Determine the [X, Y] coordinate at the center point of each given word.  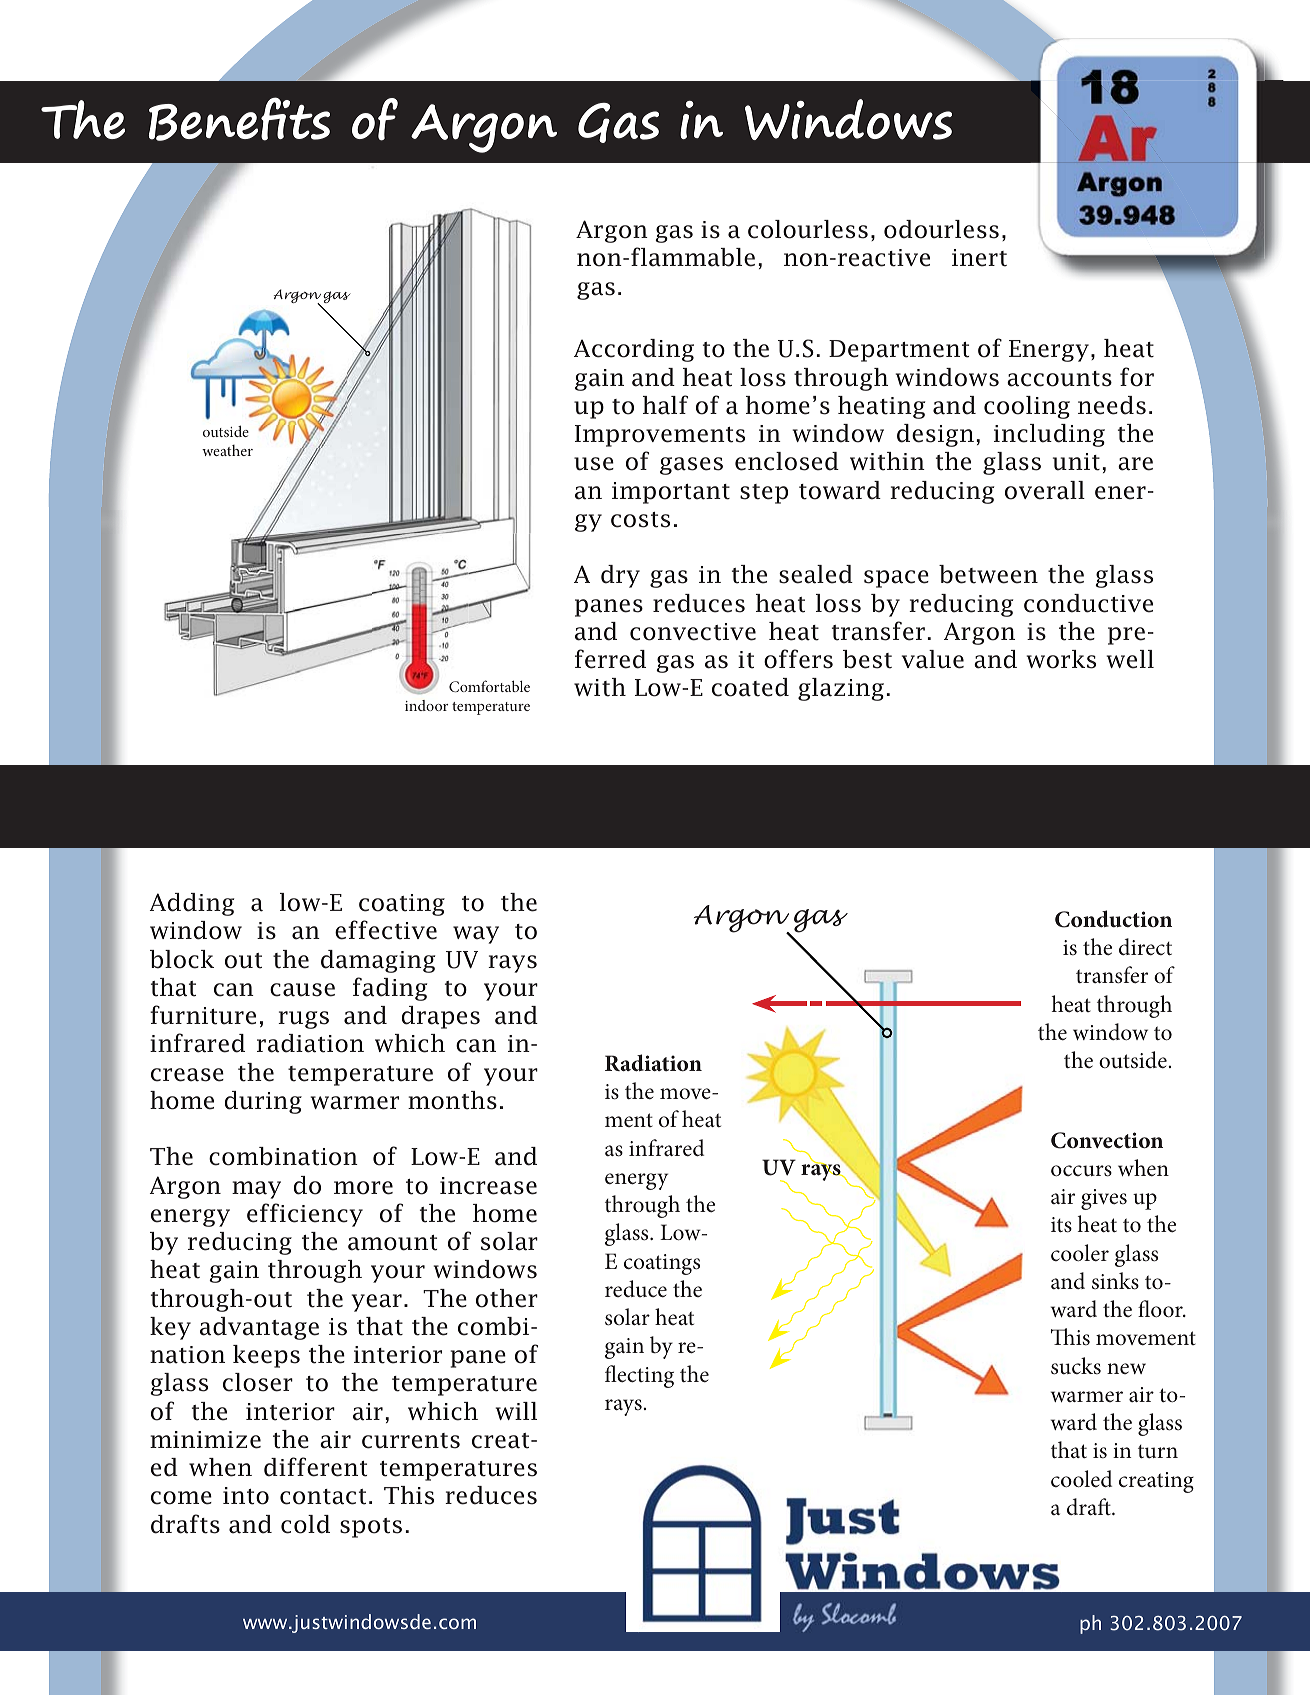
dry [620, 576]
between [988, 574]
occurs [1081, 1171]
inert [979, 258]
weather [227, 450]
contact [323, 1497]
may [256, 1190]
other [507, 1298]
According [634, 350]
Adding [192, 904]
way [476, 935]
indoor [426, 705]
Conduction [1113, 919]
